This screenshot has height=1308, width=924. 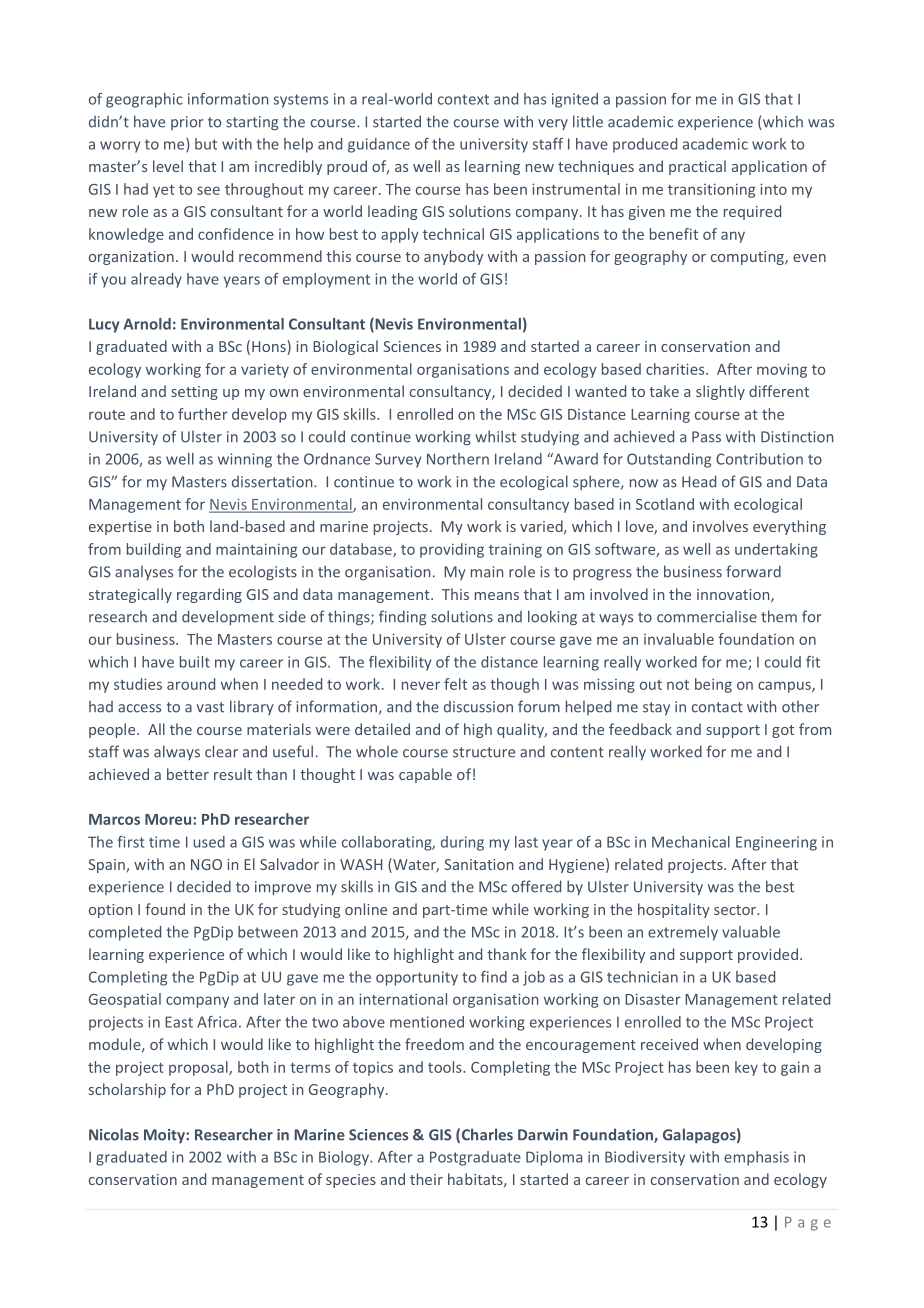 I want to click on whilst, so click(x=495, y=436).
